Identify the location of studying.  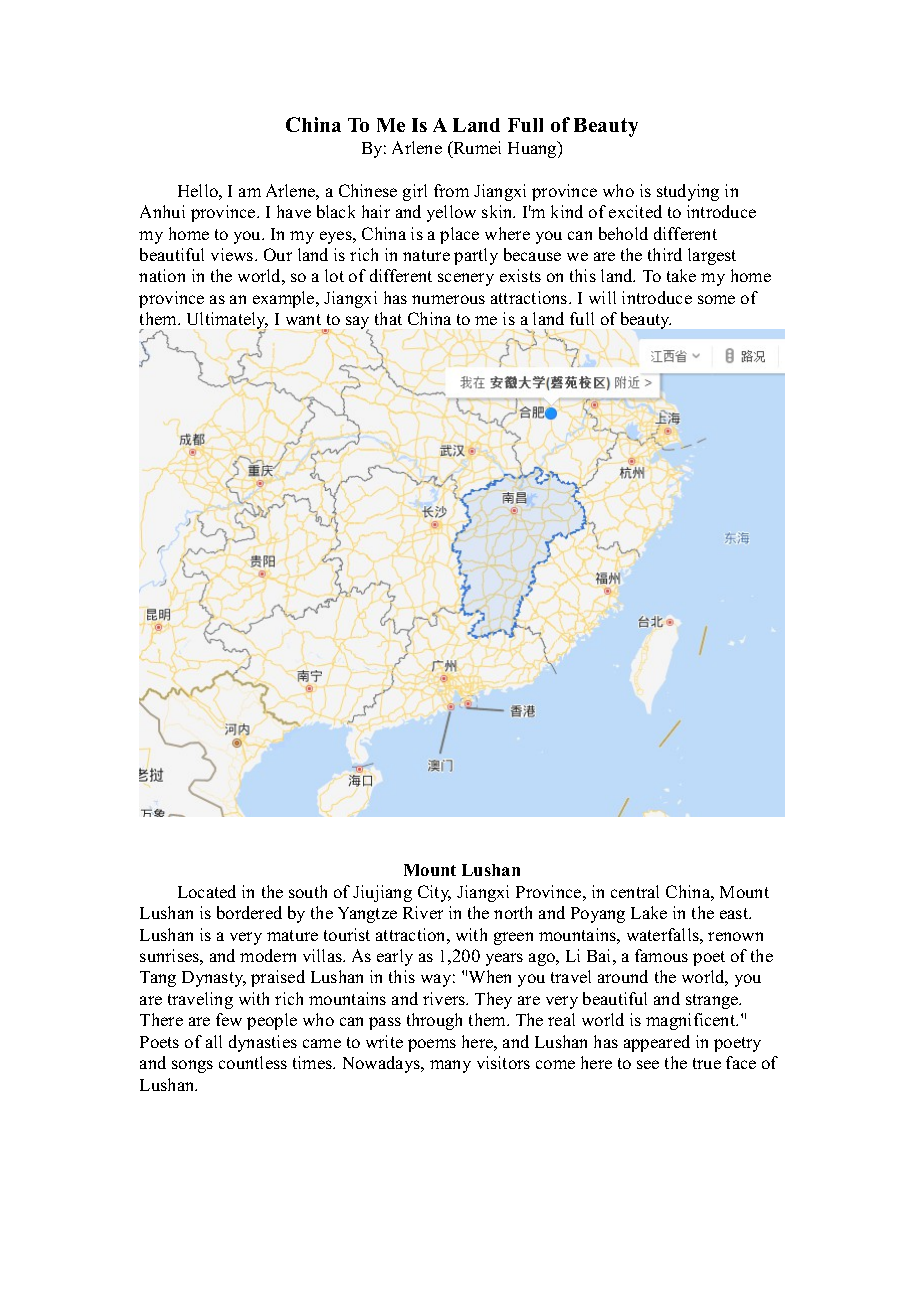
(688, 192).
